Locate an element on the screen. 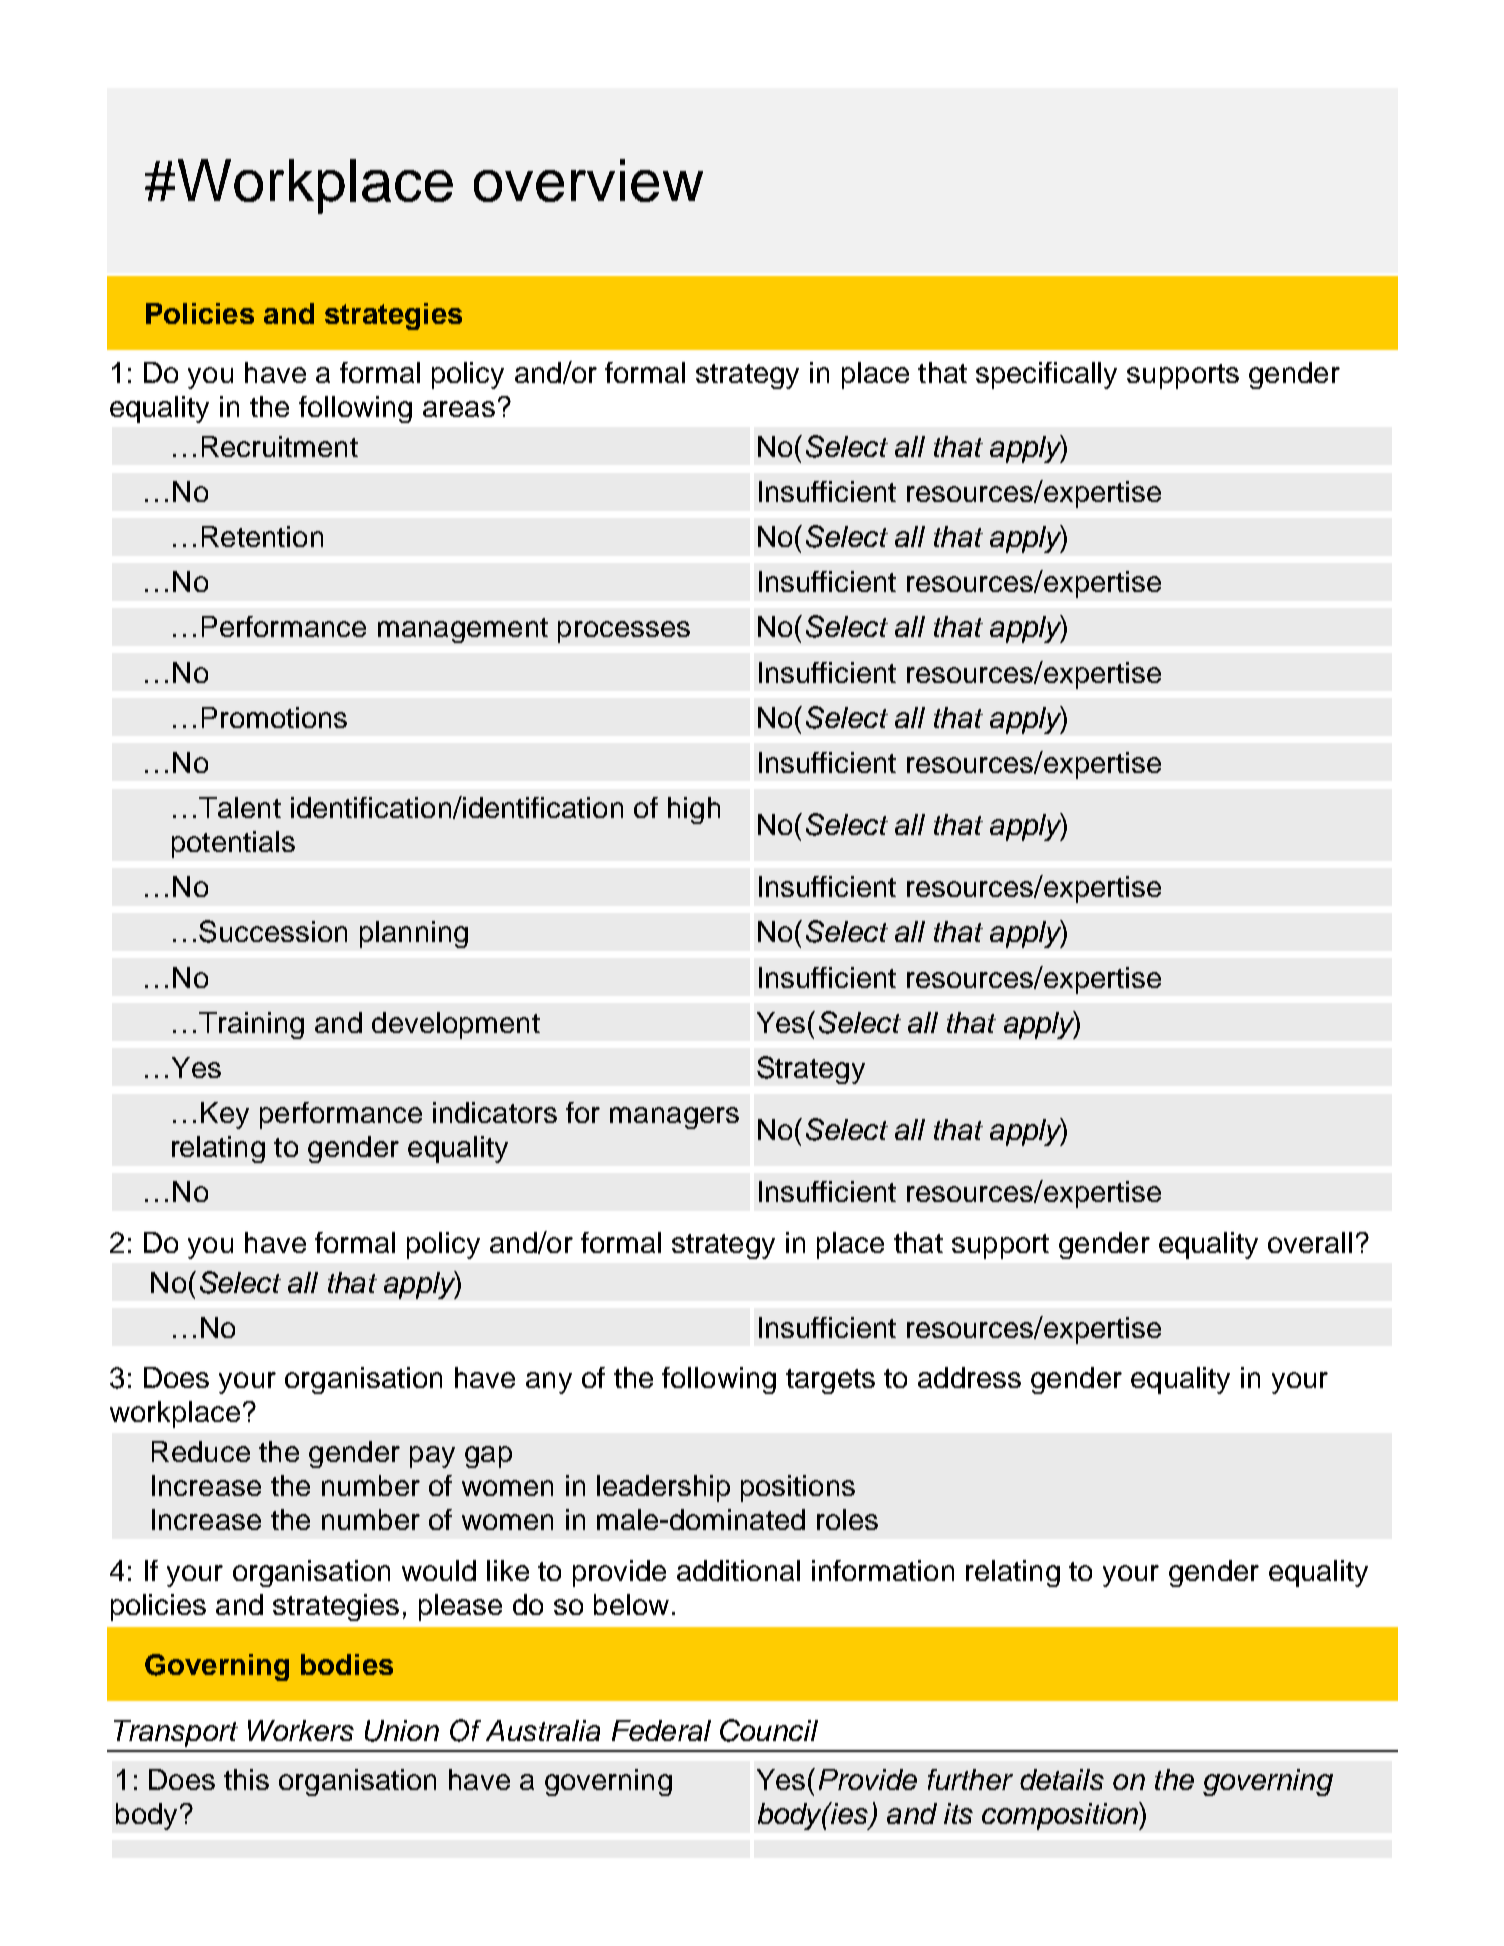 The width and height of the screenshot is (1504, 1946). specifically is located at coordinates (1046, 375).
